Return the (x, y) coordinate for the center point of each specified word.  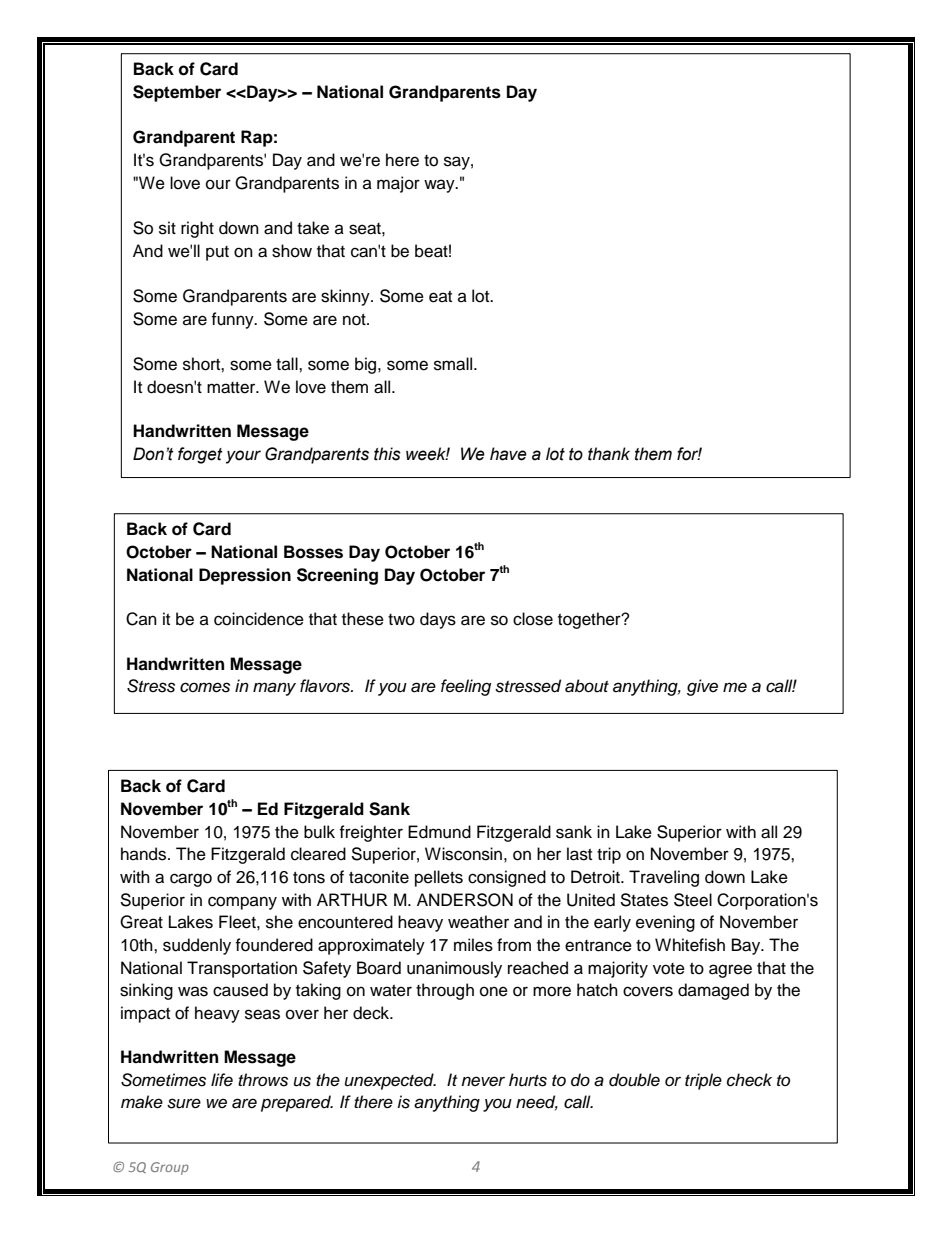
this (387, 454)
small (454, 364)
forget (200, 455)
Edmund (439, 832)
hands (145, 854)
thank (609, 454)
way (440, 186)
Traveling (664, 878)
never (483, 1081)
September (177, 93)
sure (184, 1103)
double (634, 1080)
